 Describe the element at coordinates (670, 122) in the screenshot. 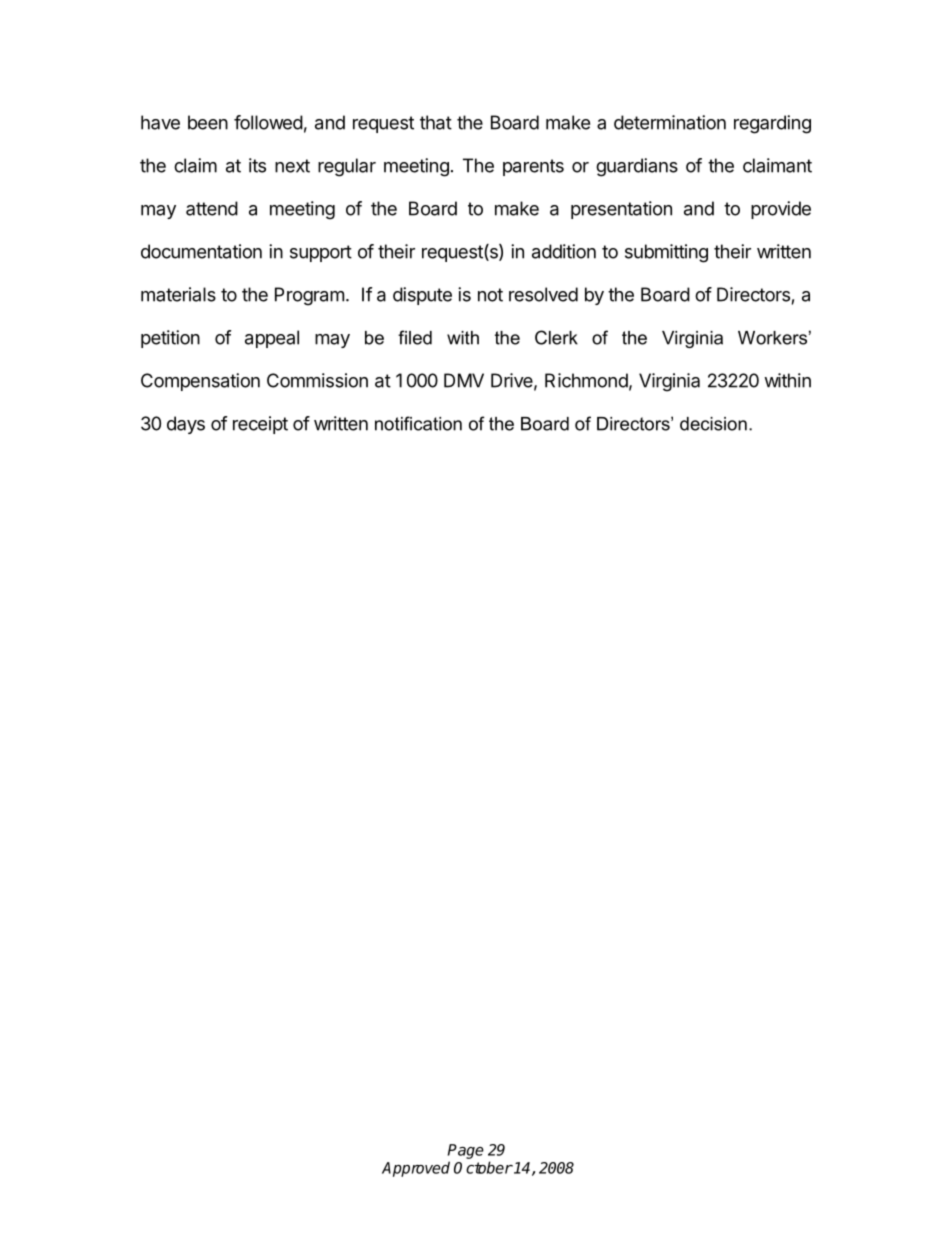

I see `determination` at that location.
